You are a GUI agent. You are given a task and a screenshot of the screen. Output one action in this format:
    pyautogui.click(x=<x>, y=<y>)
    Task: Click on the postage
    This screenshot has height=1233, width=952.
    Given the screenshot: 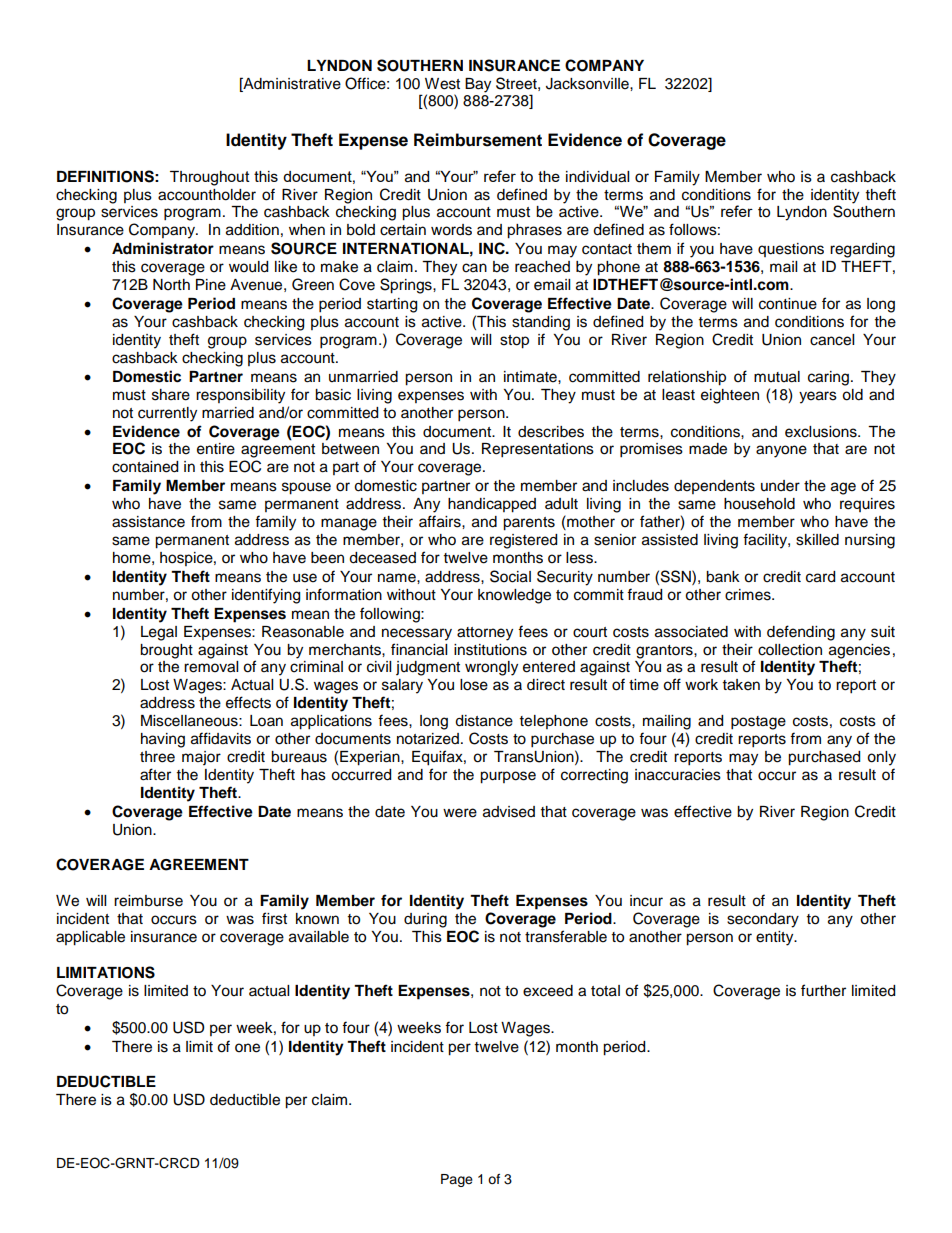 What is the action you would take?
    pyautogui.click(x=758, y=723)
